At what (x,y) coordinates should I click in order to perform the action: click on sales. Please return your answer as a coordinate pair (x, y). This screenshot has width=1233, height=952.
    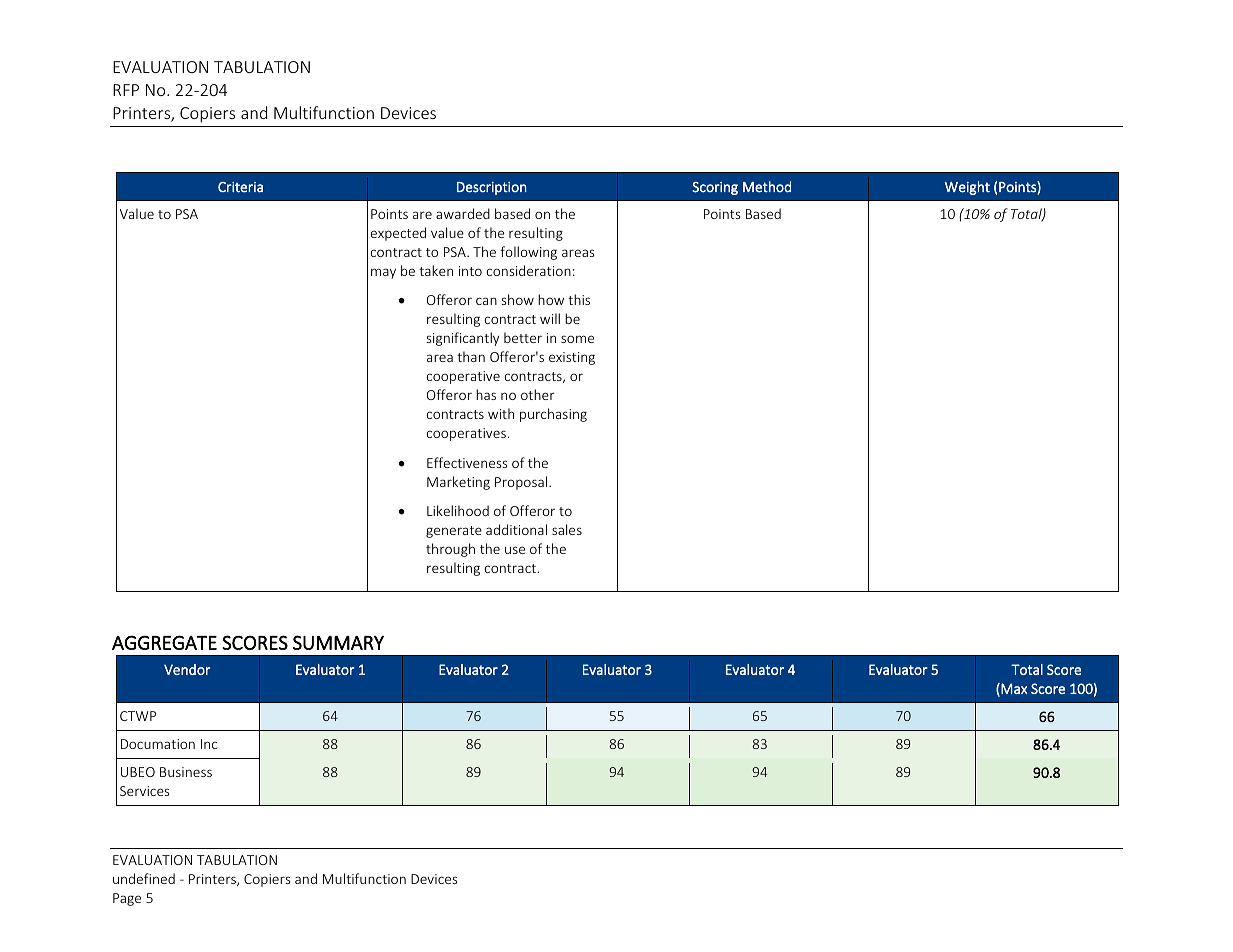
    Looking at the image, I should click on (567, 529).
